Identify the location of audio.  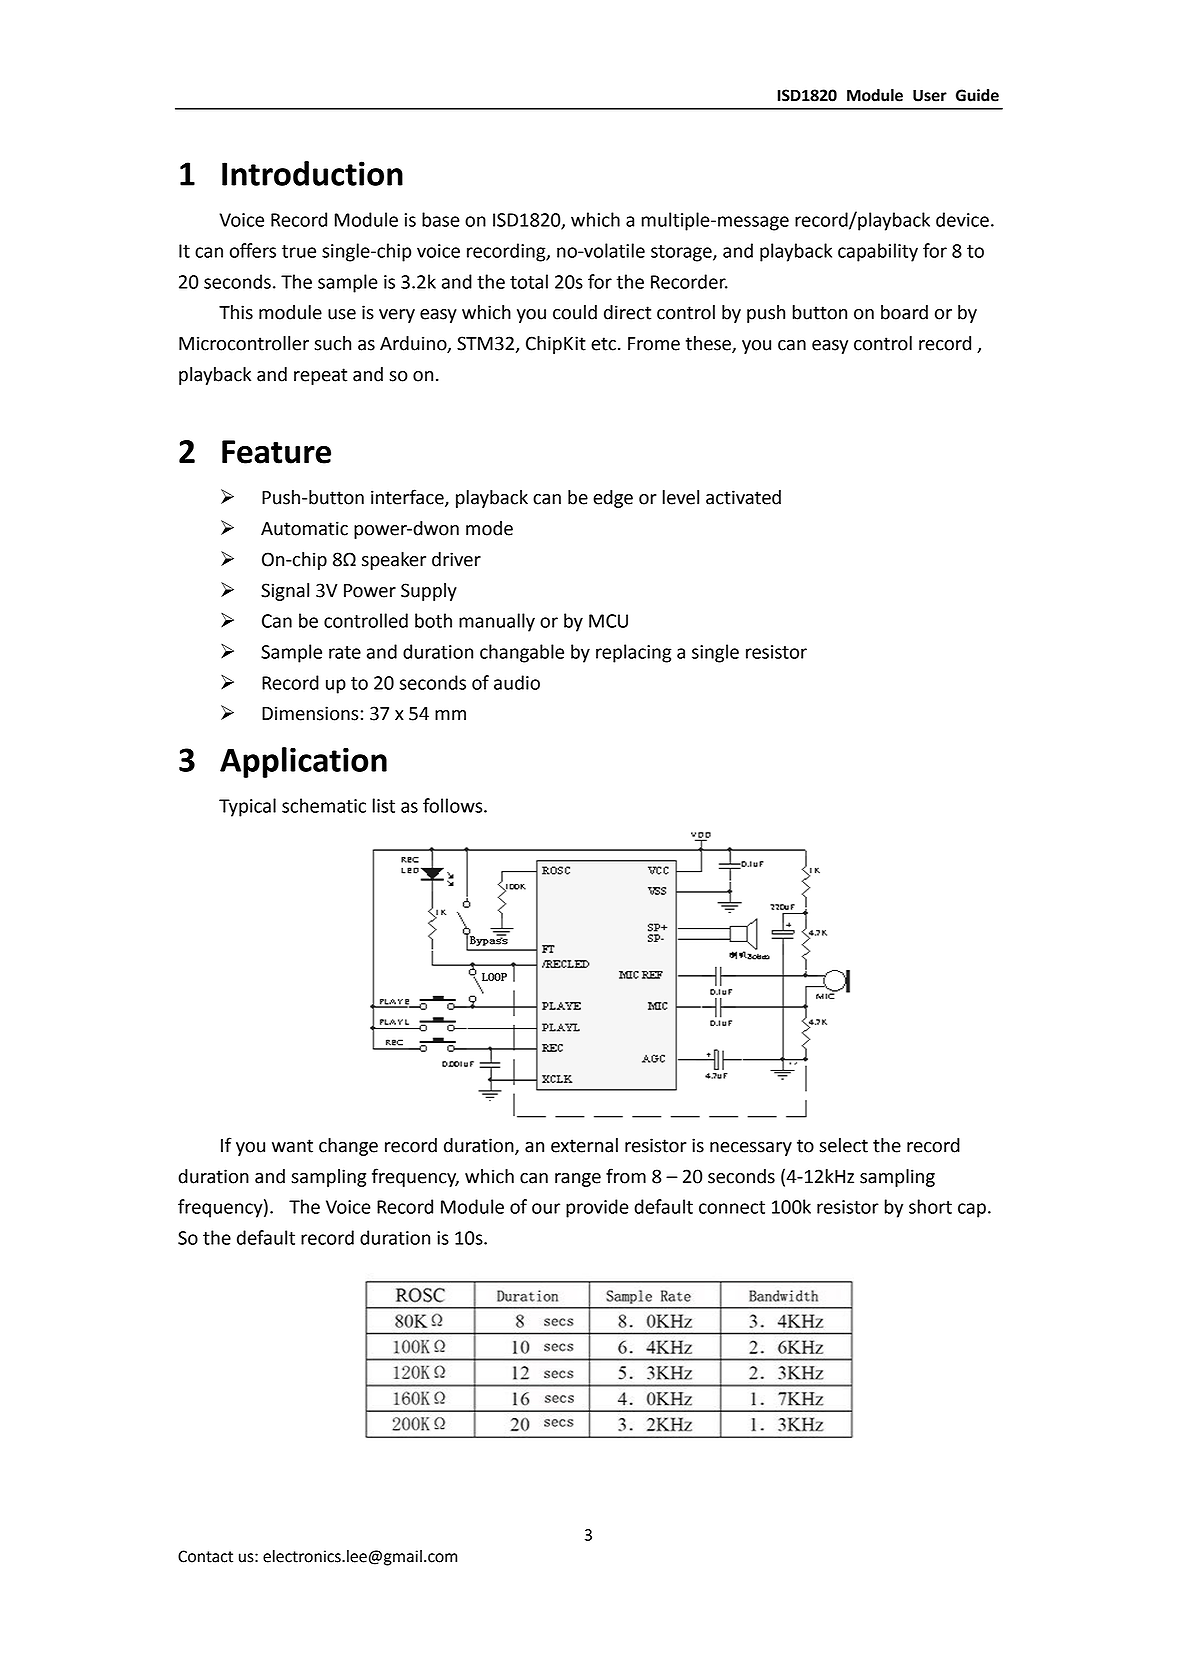
(517, 682).
